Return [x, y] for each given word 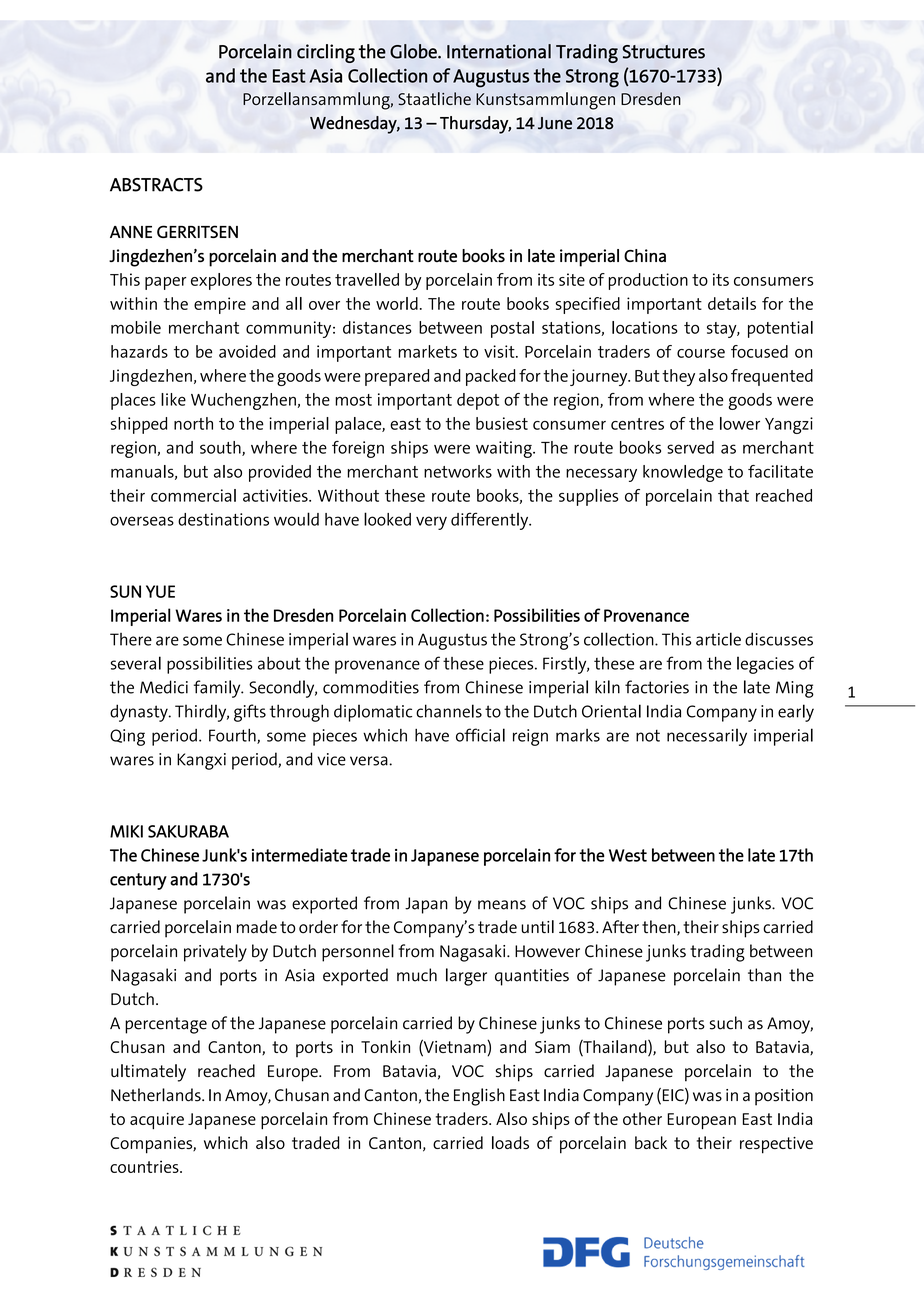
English [479, 1097]
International [499, 51]
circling [326, 53]
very [431, 523]
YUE [160, 591]
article [718, 639]
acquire [157, 1121]
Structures [663, 52]
